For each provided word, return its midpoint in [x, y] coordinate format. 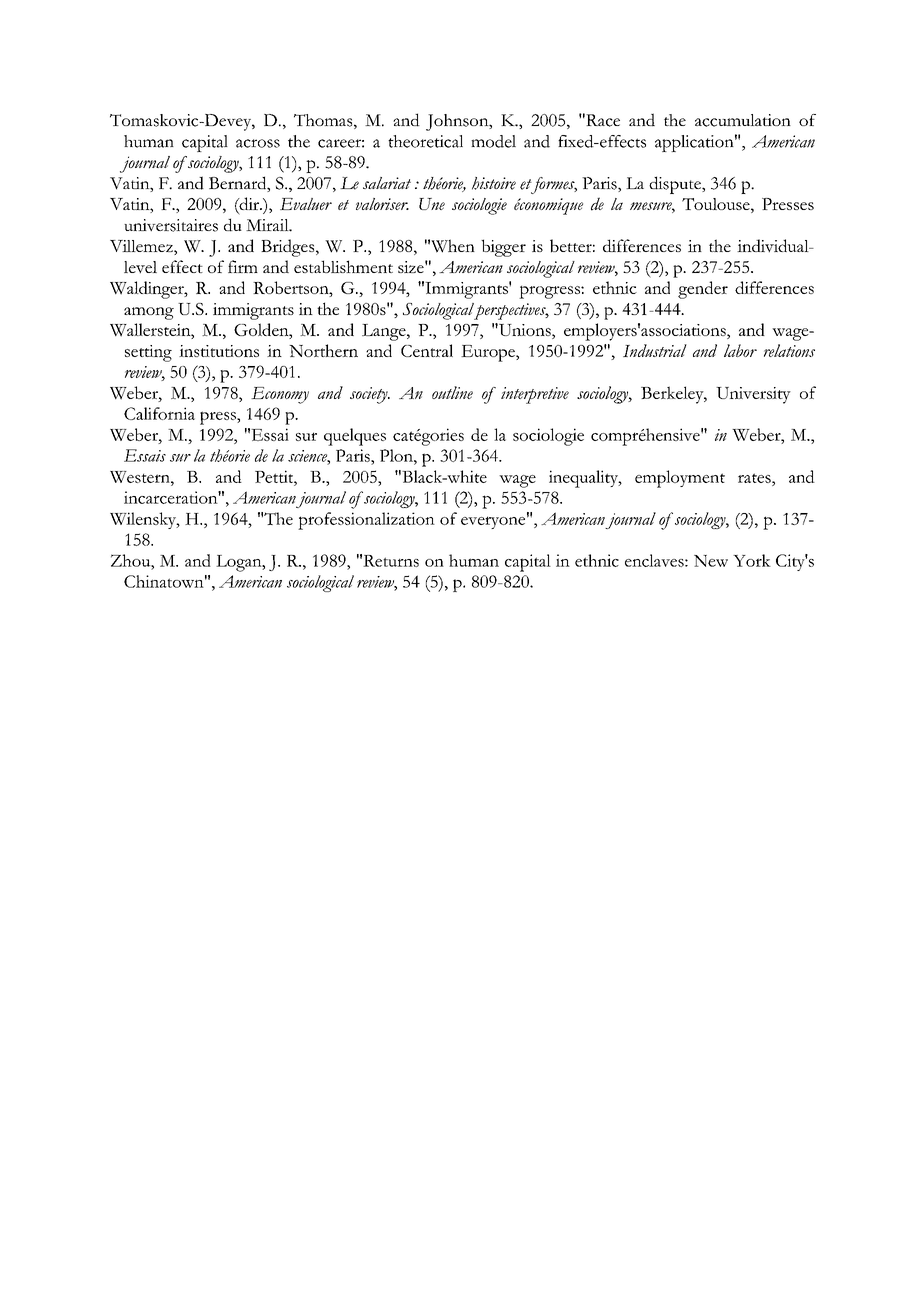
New [711, 561]
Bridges [289, 248]
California [159, 413]
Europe [489, 353]
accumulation [743, 120]
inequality [584, 479]
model [493, 141]
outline [452, 392]
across [258, 143]
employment [680, 479]
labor [740, 350]
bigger [503, 248]
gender [703, 290]
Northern [323, 350]
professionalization [366, 521]
